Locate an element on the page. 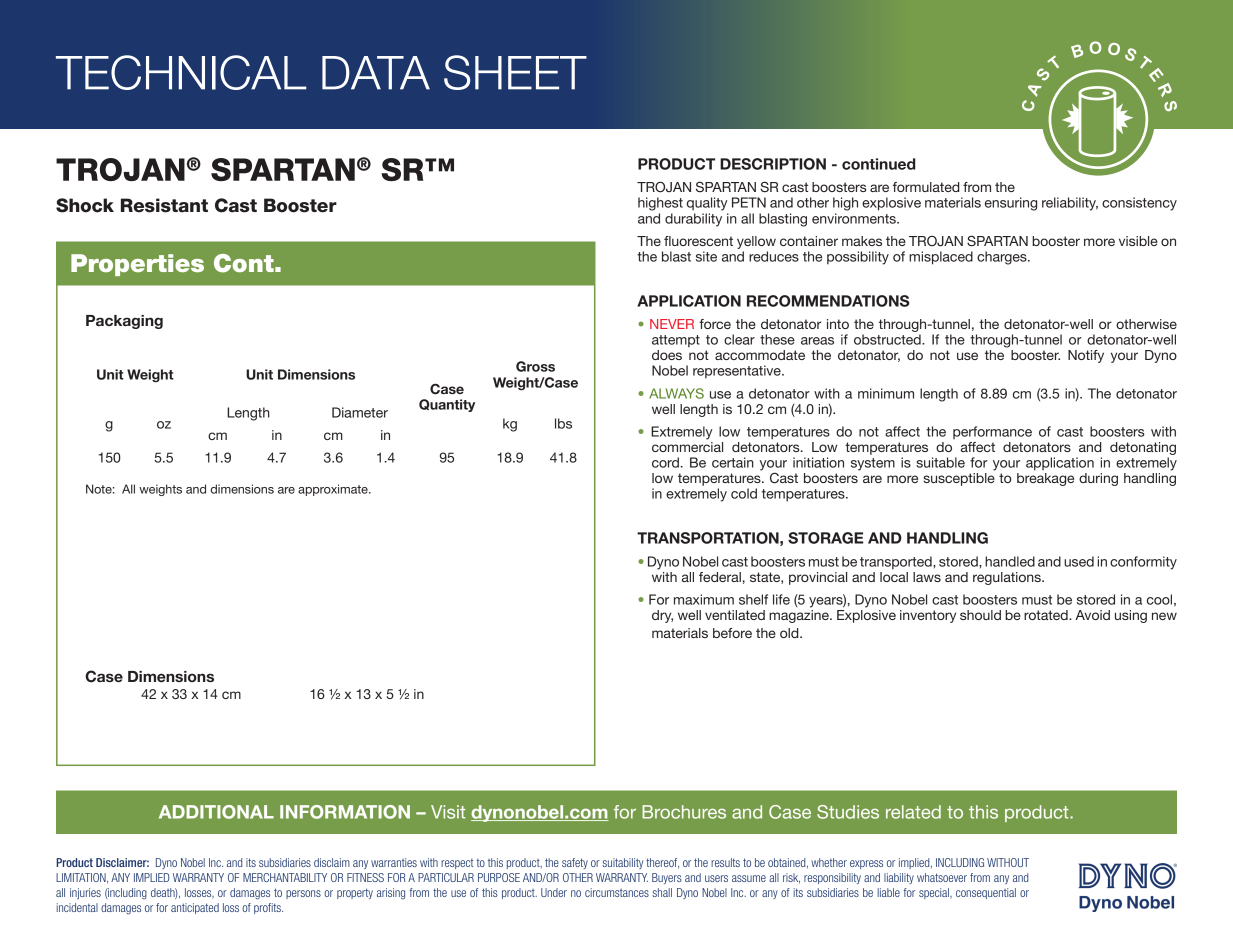 The width and height of the document is (1233, 952). breakage is located at coordinates (1045, 479).
